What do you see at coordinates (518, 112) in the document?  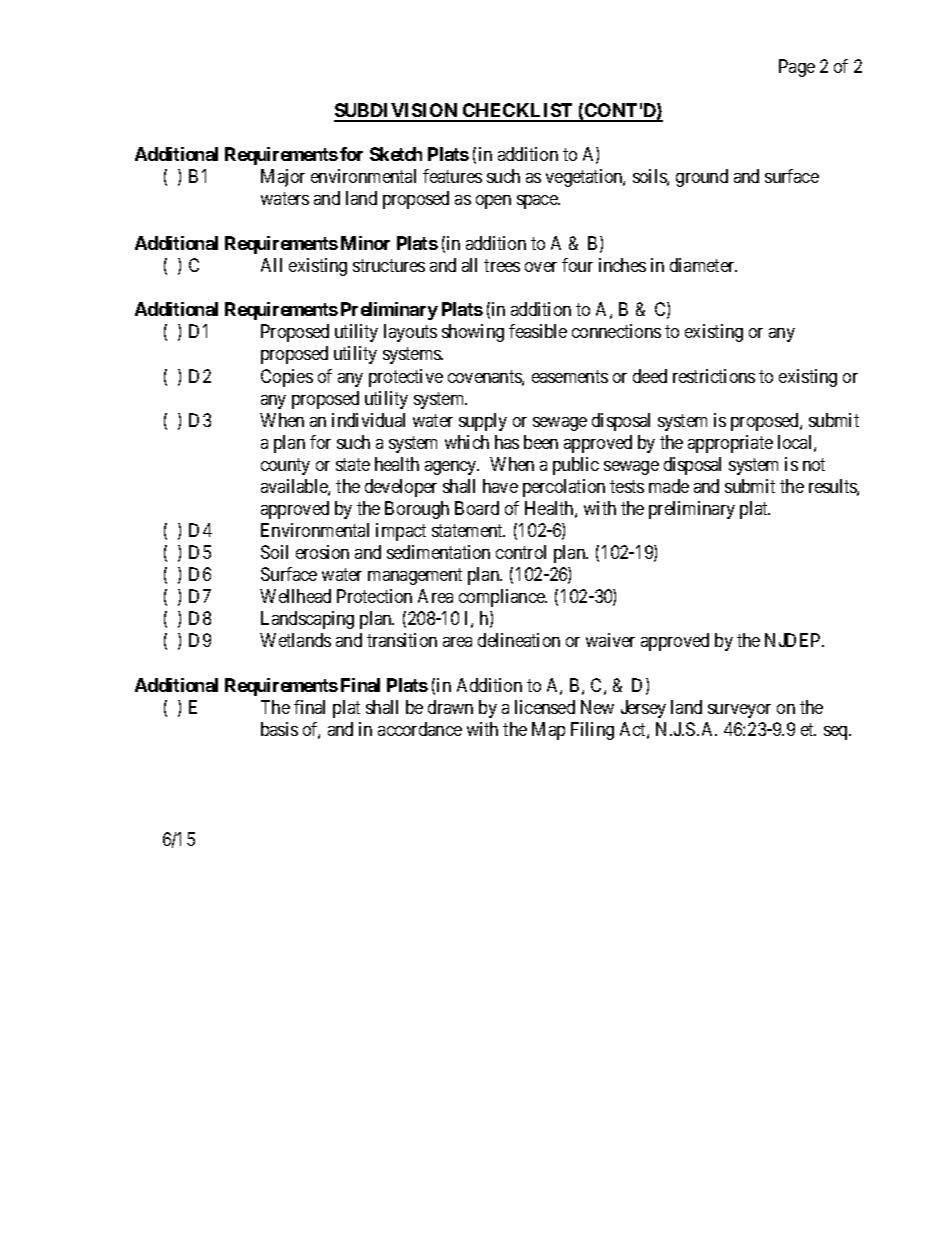 I see `CHECKLIST` at bounding box center [518, 112].
